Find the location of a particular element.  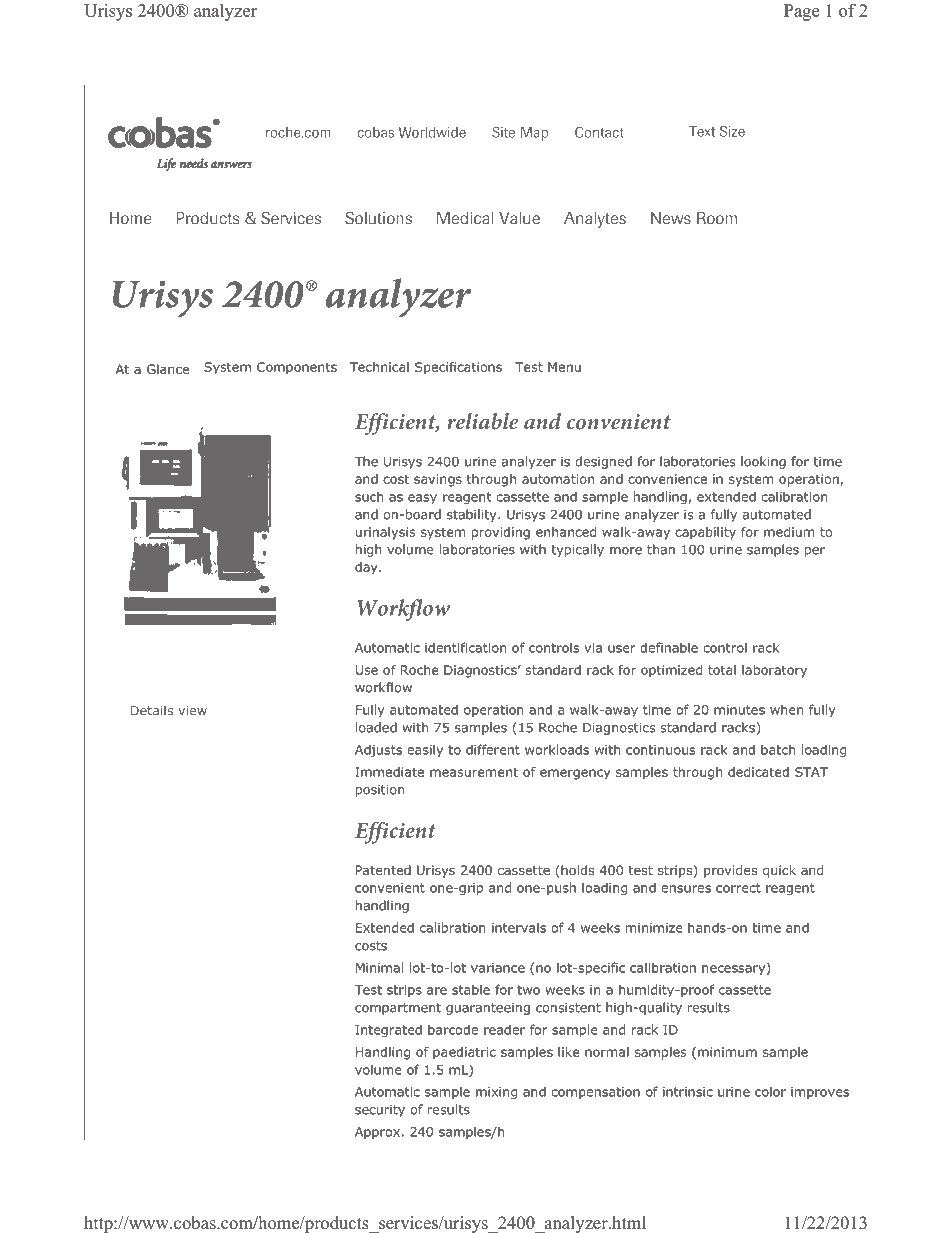

Worldwide is located at coordinates (432, 132).
